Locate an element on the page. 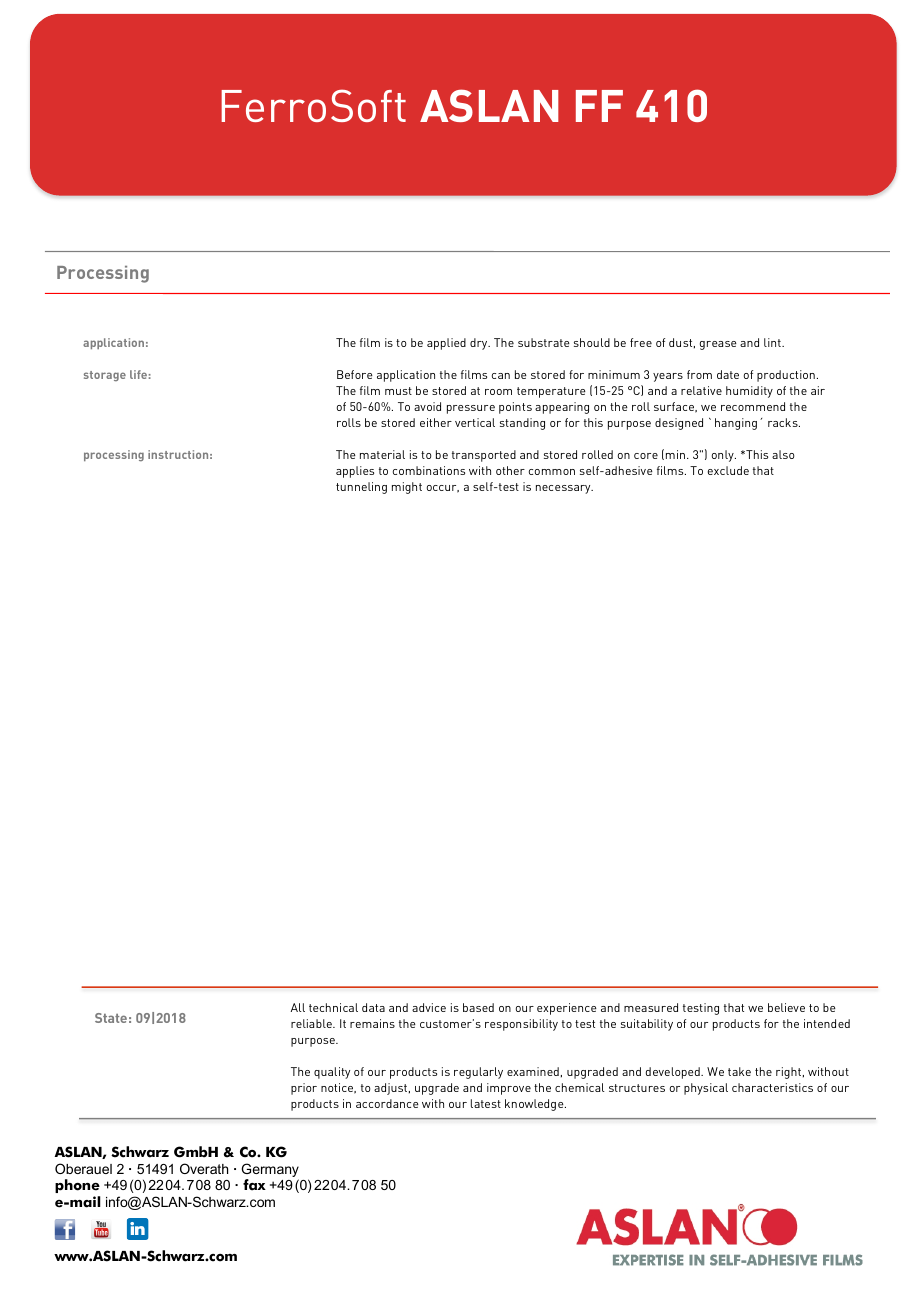 Image resolution: width=924 pixels, height=1308 pixels. might is located at coordinates (407, 488).
